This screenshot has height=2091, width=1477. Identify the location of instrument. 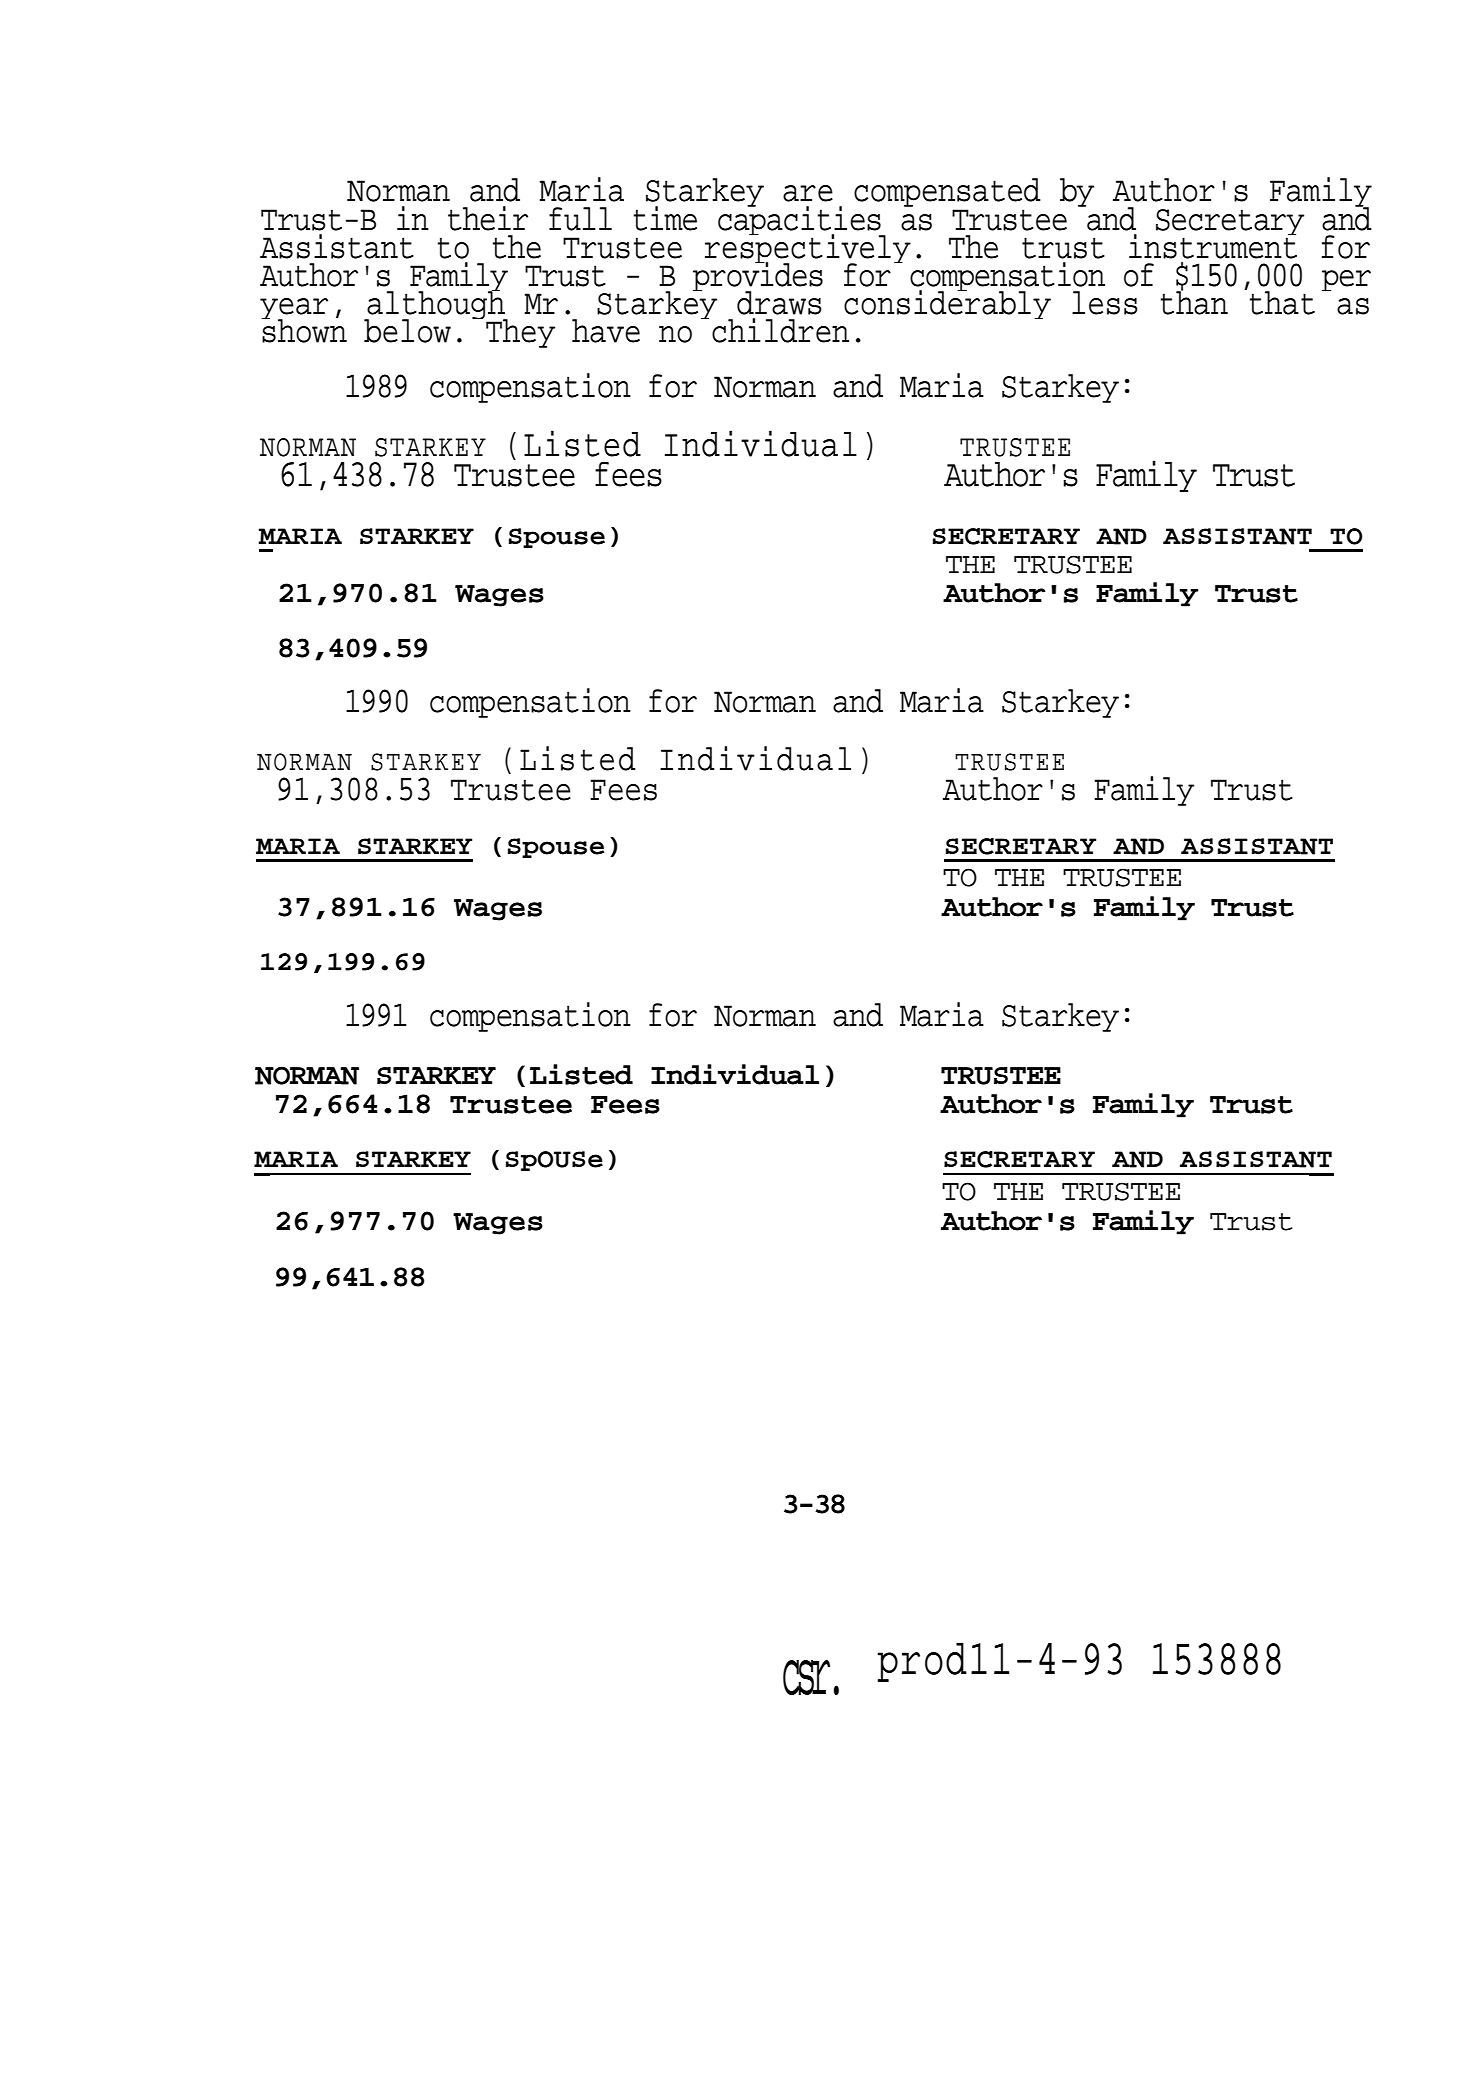
(1213, 245).
